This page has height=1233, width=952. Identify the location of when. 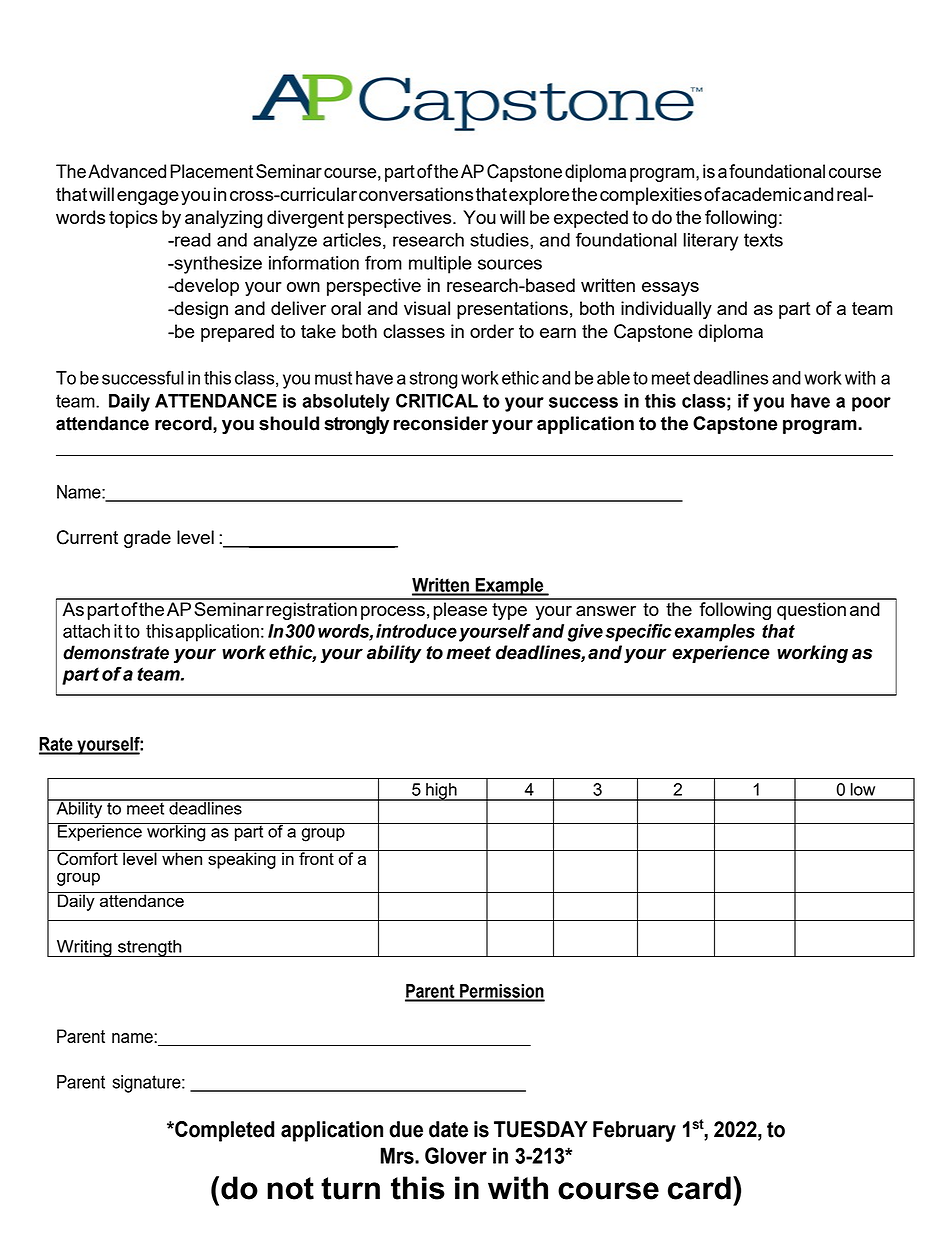
(182, 857).
